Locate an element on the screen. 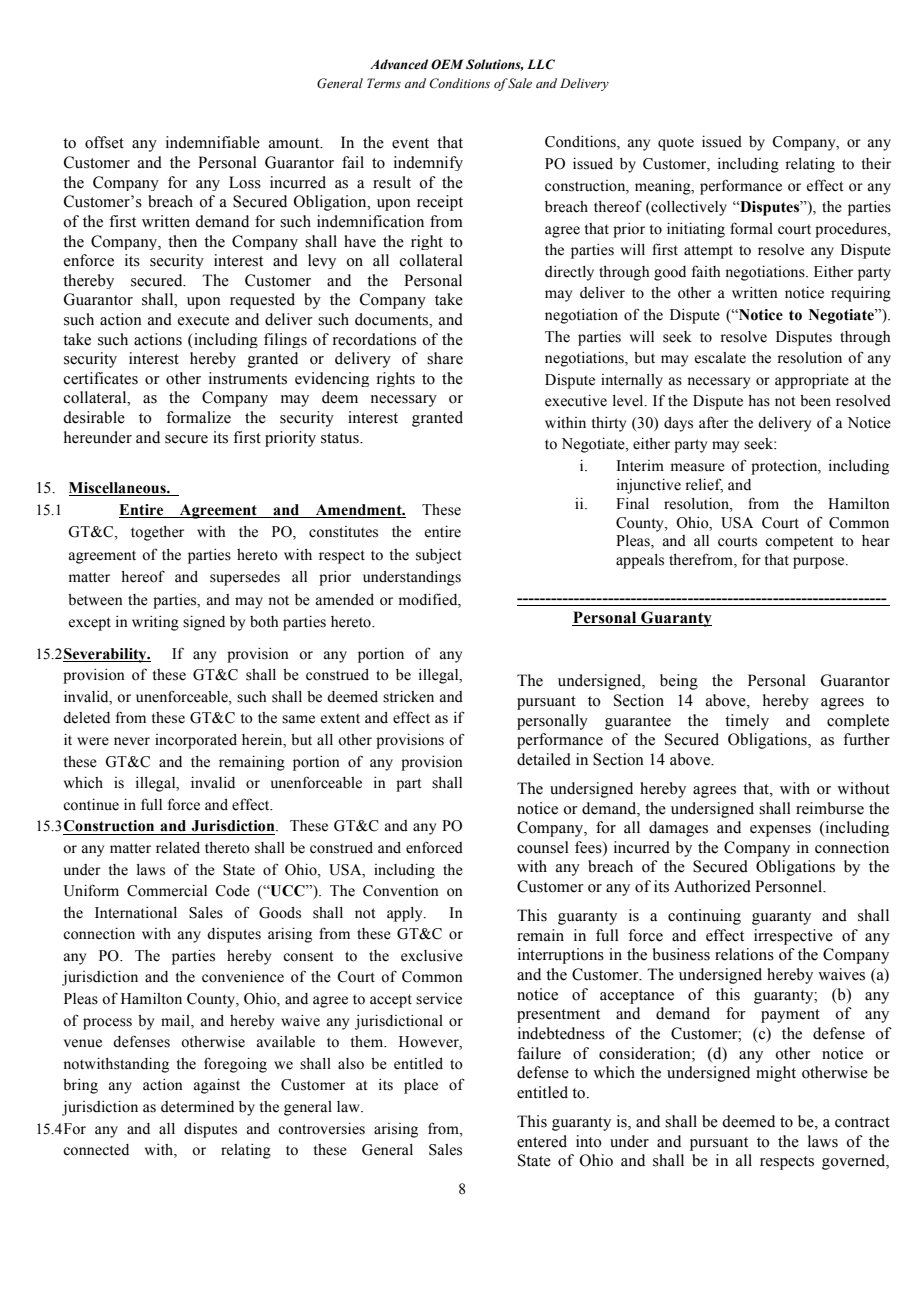 This screenshot has width=924, height=1308. purpose is located at coordinates (820, 563).
